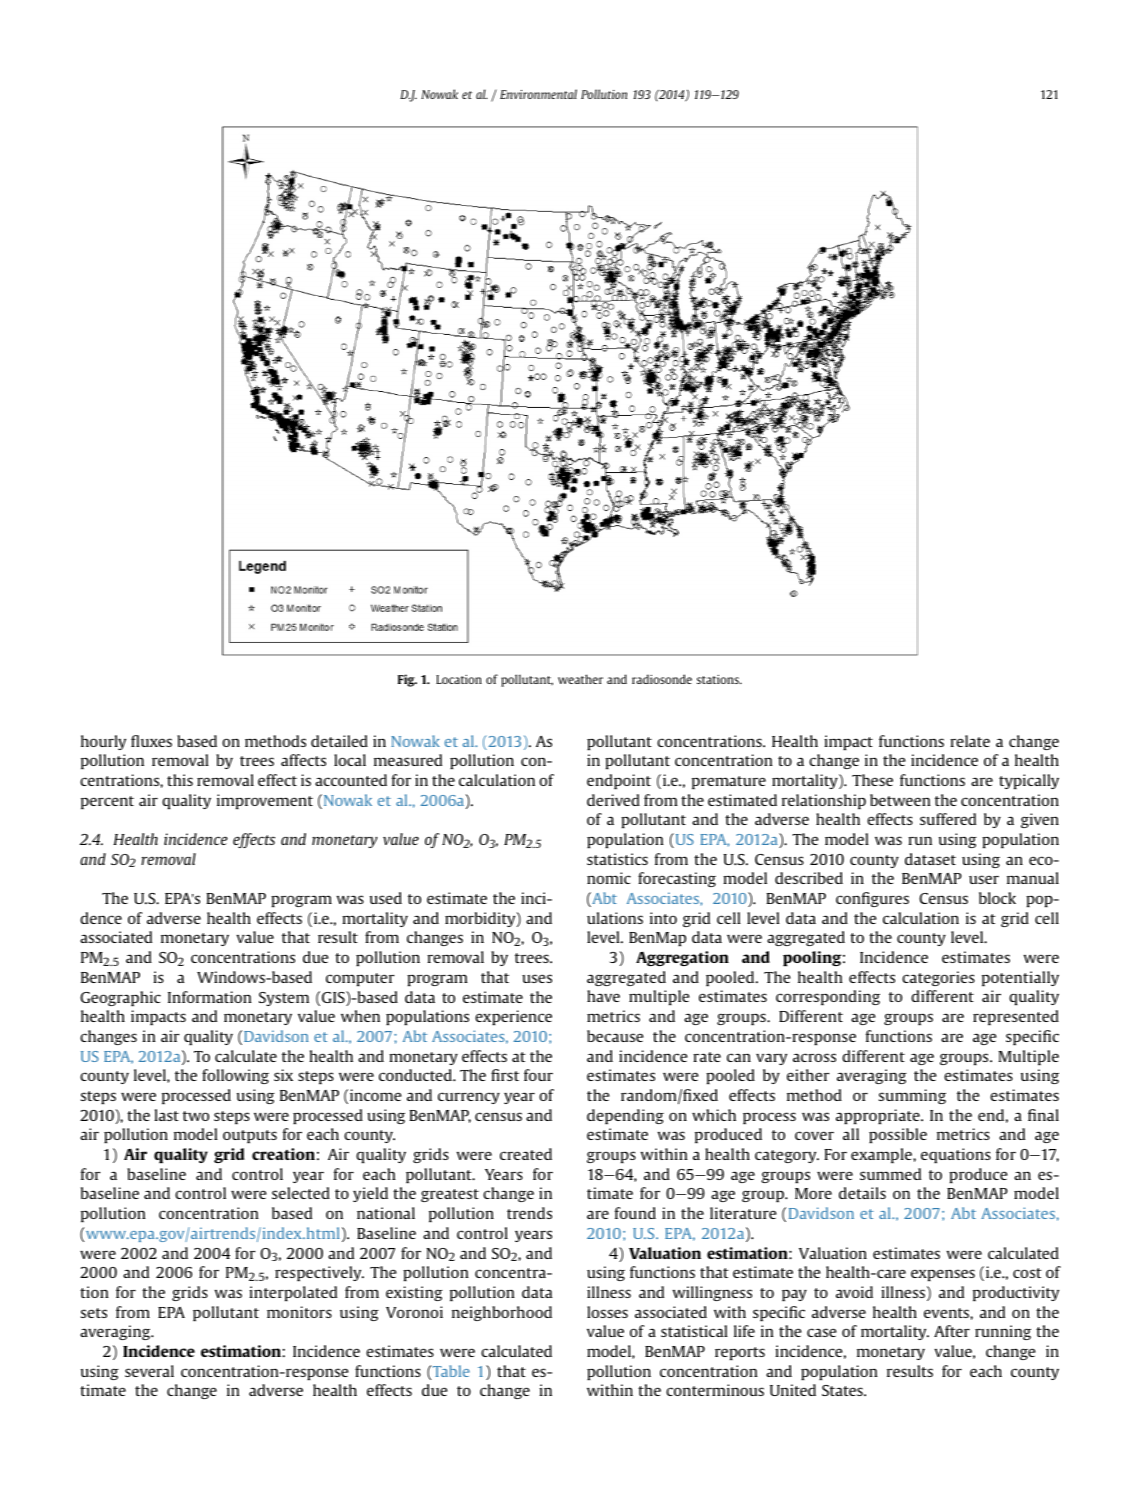 This document has height=1494, width=1121. Describe the element at coordinates (149, 1371) in the document. I see `several` at that location.
